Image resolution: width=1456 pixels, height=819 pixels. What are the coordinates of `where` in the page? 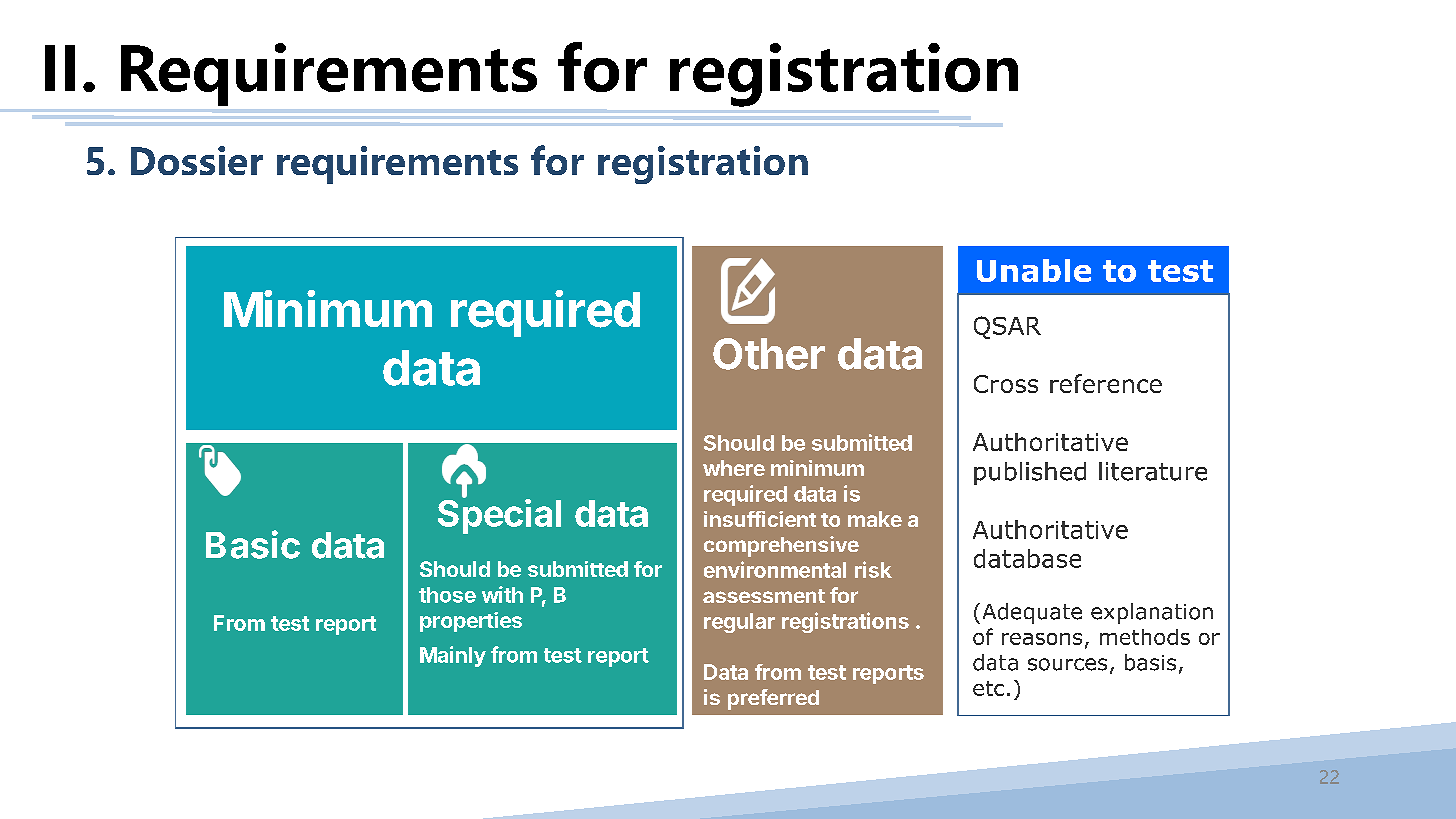 It's located at (734, 468).
